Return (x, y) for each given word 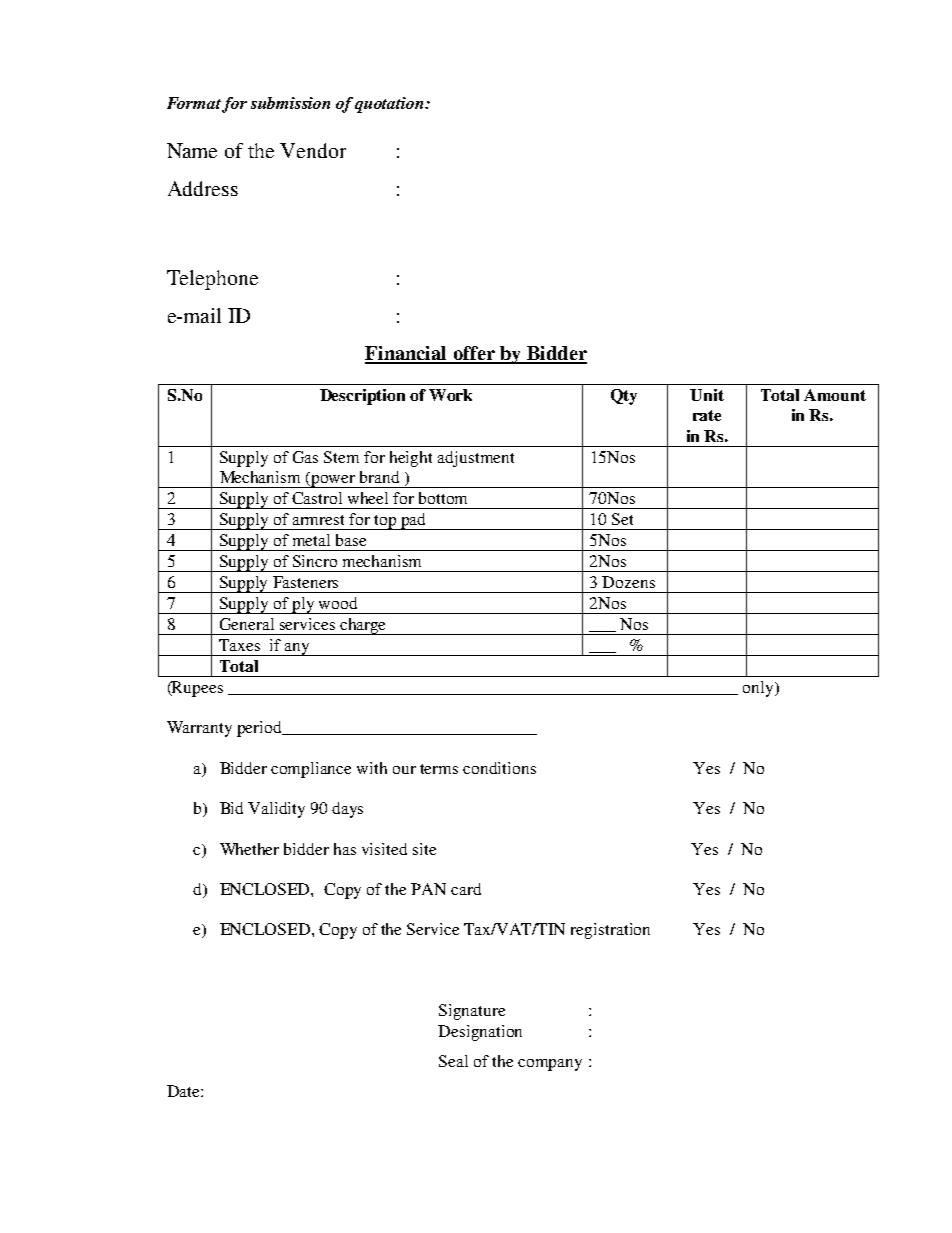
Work (450, 395)
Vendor (313, 150)
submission (290, 103)
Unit (707, 395)
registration (610, 931)
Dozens (628, 582)
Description (362, 397)
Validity (276, 810)
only (759, 689)
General (247, 624)
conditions (499, 768)
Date (184, 1091)
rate (707, 415)
